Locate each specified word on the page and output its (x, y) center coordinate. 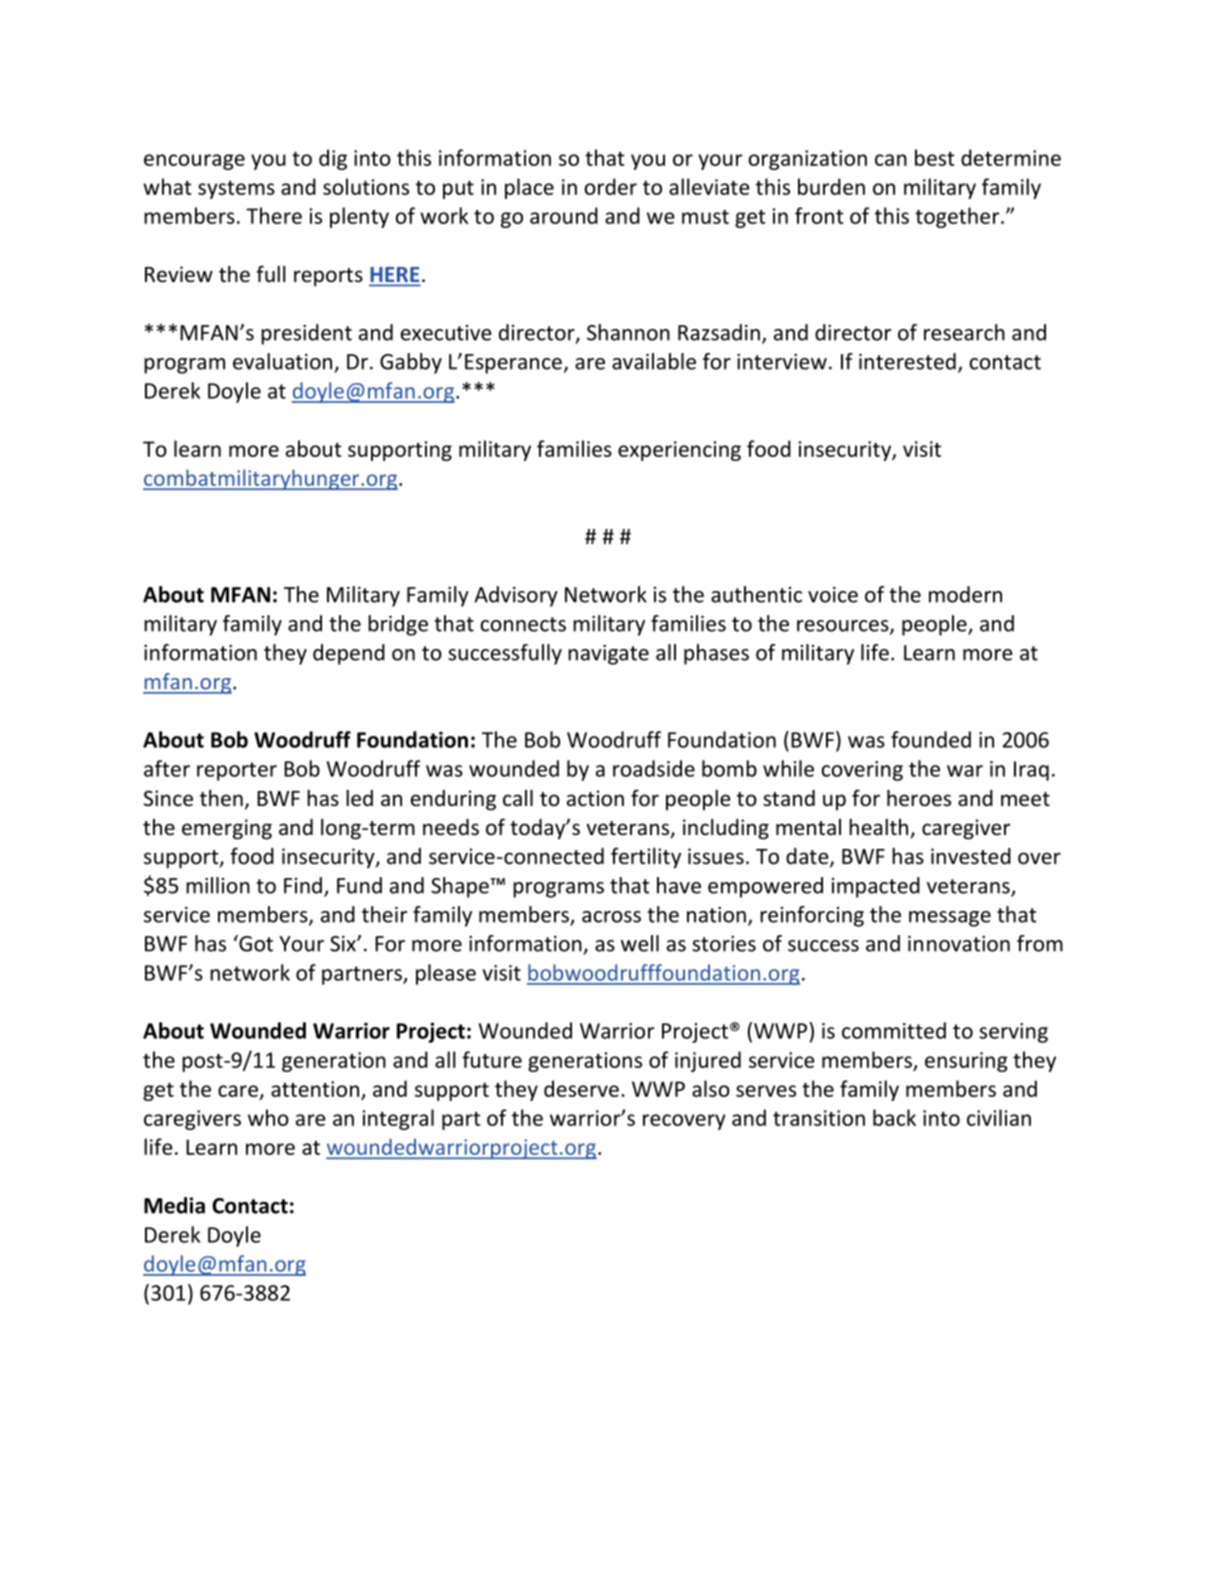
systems (236, 190)
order (611, 186)
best (935, 157)
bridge (398, 625)
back (894, 1117)
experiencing (679, 451)
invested (971, 856)
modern (965, 594)
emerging (227, 829)
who (268, 1117)
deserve (581, 1088)
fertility (646, 858)
